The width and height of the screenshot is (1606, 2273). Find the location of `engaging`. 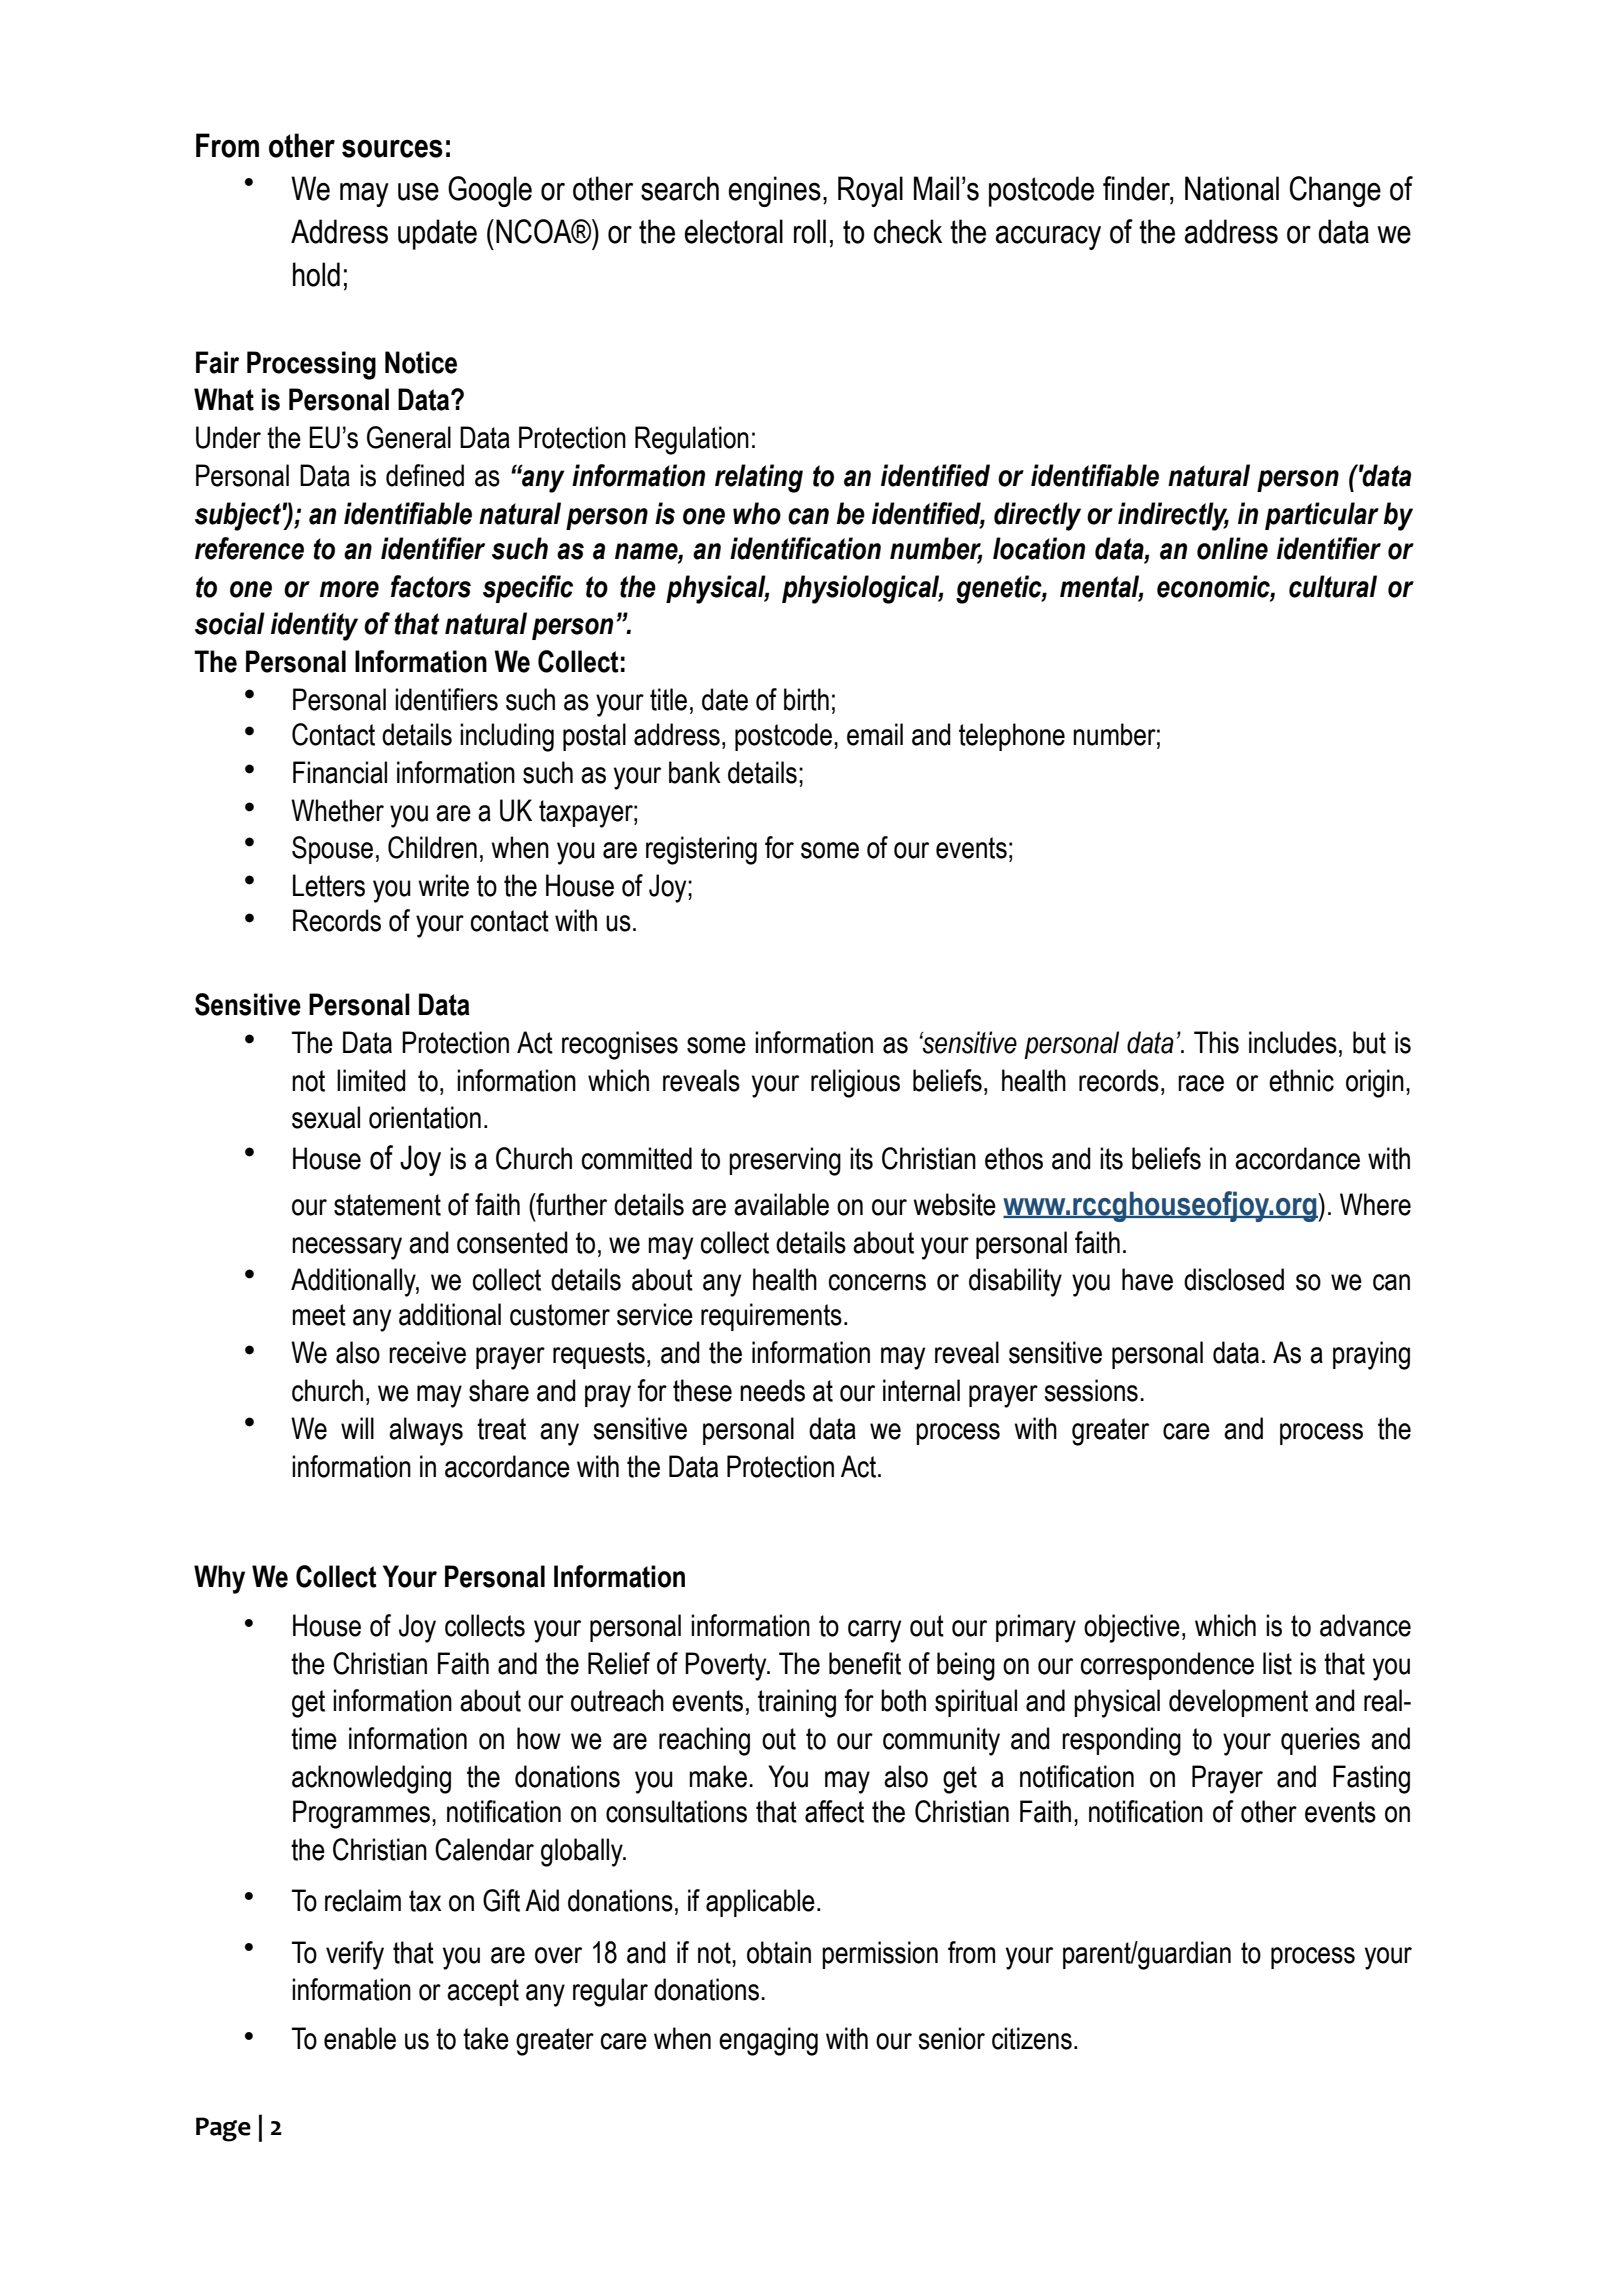

engaging is located at coordinates (768, 2041).
